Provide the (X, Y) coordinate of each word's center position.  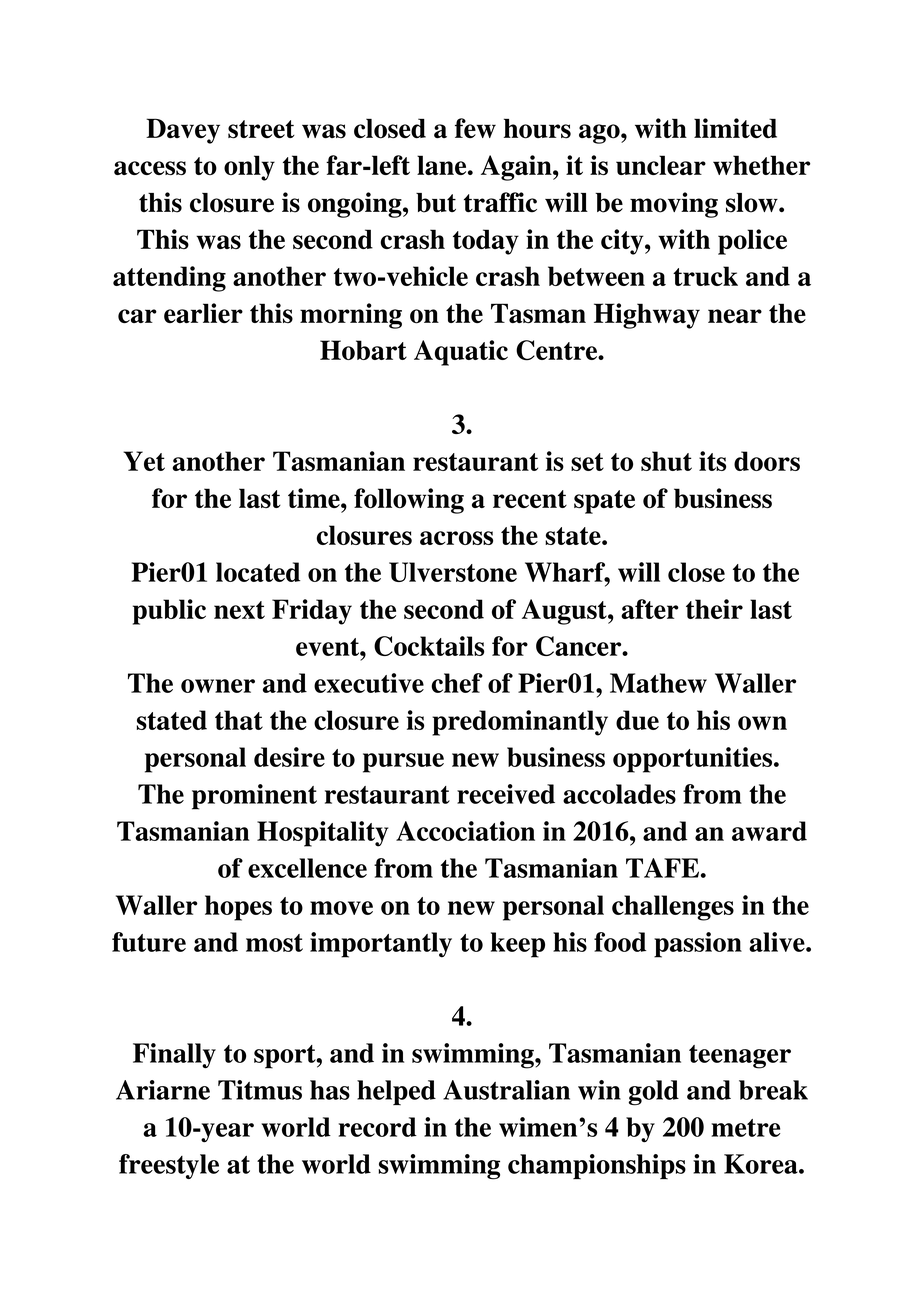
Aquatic (461, 353)
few (475, 128)
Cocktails (429, 646)
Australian (506, 1090)
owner (218, 686)
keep (518, 945)
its (712, 461)
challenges (673, 908)
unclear (661, 165)
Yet (144, 461)
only (249, 168)
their (714, 609)
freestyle (169, 1166)
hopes (238, 908)
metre (745, 1128)
